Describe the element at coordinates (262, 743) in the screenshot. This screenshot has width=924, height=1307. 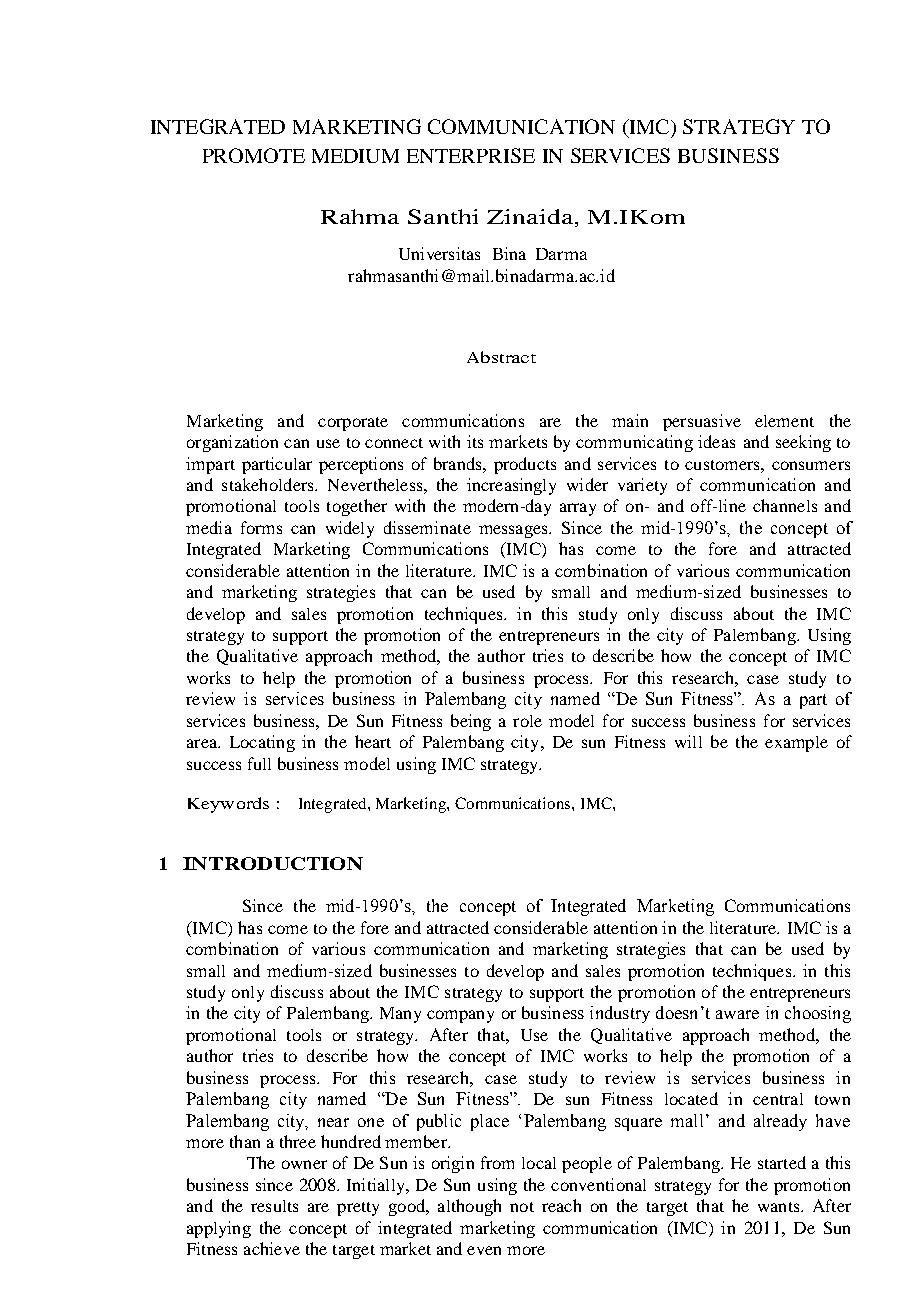
I see `Locating` at that location.
